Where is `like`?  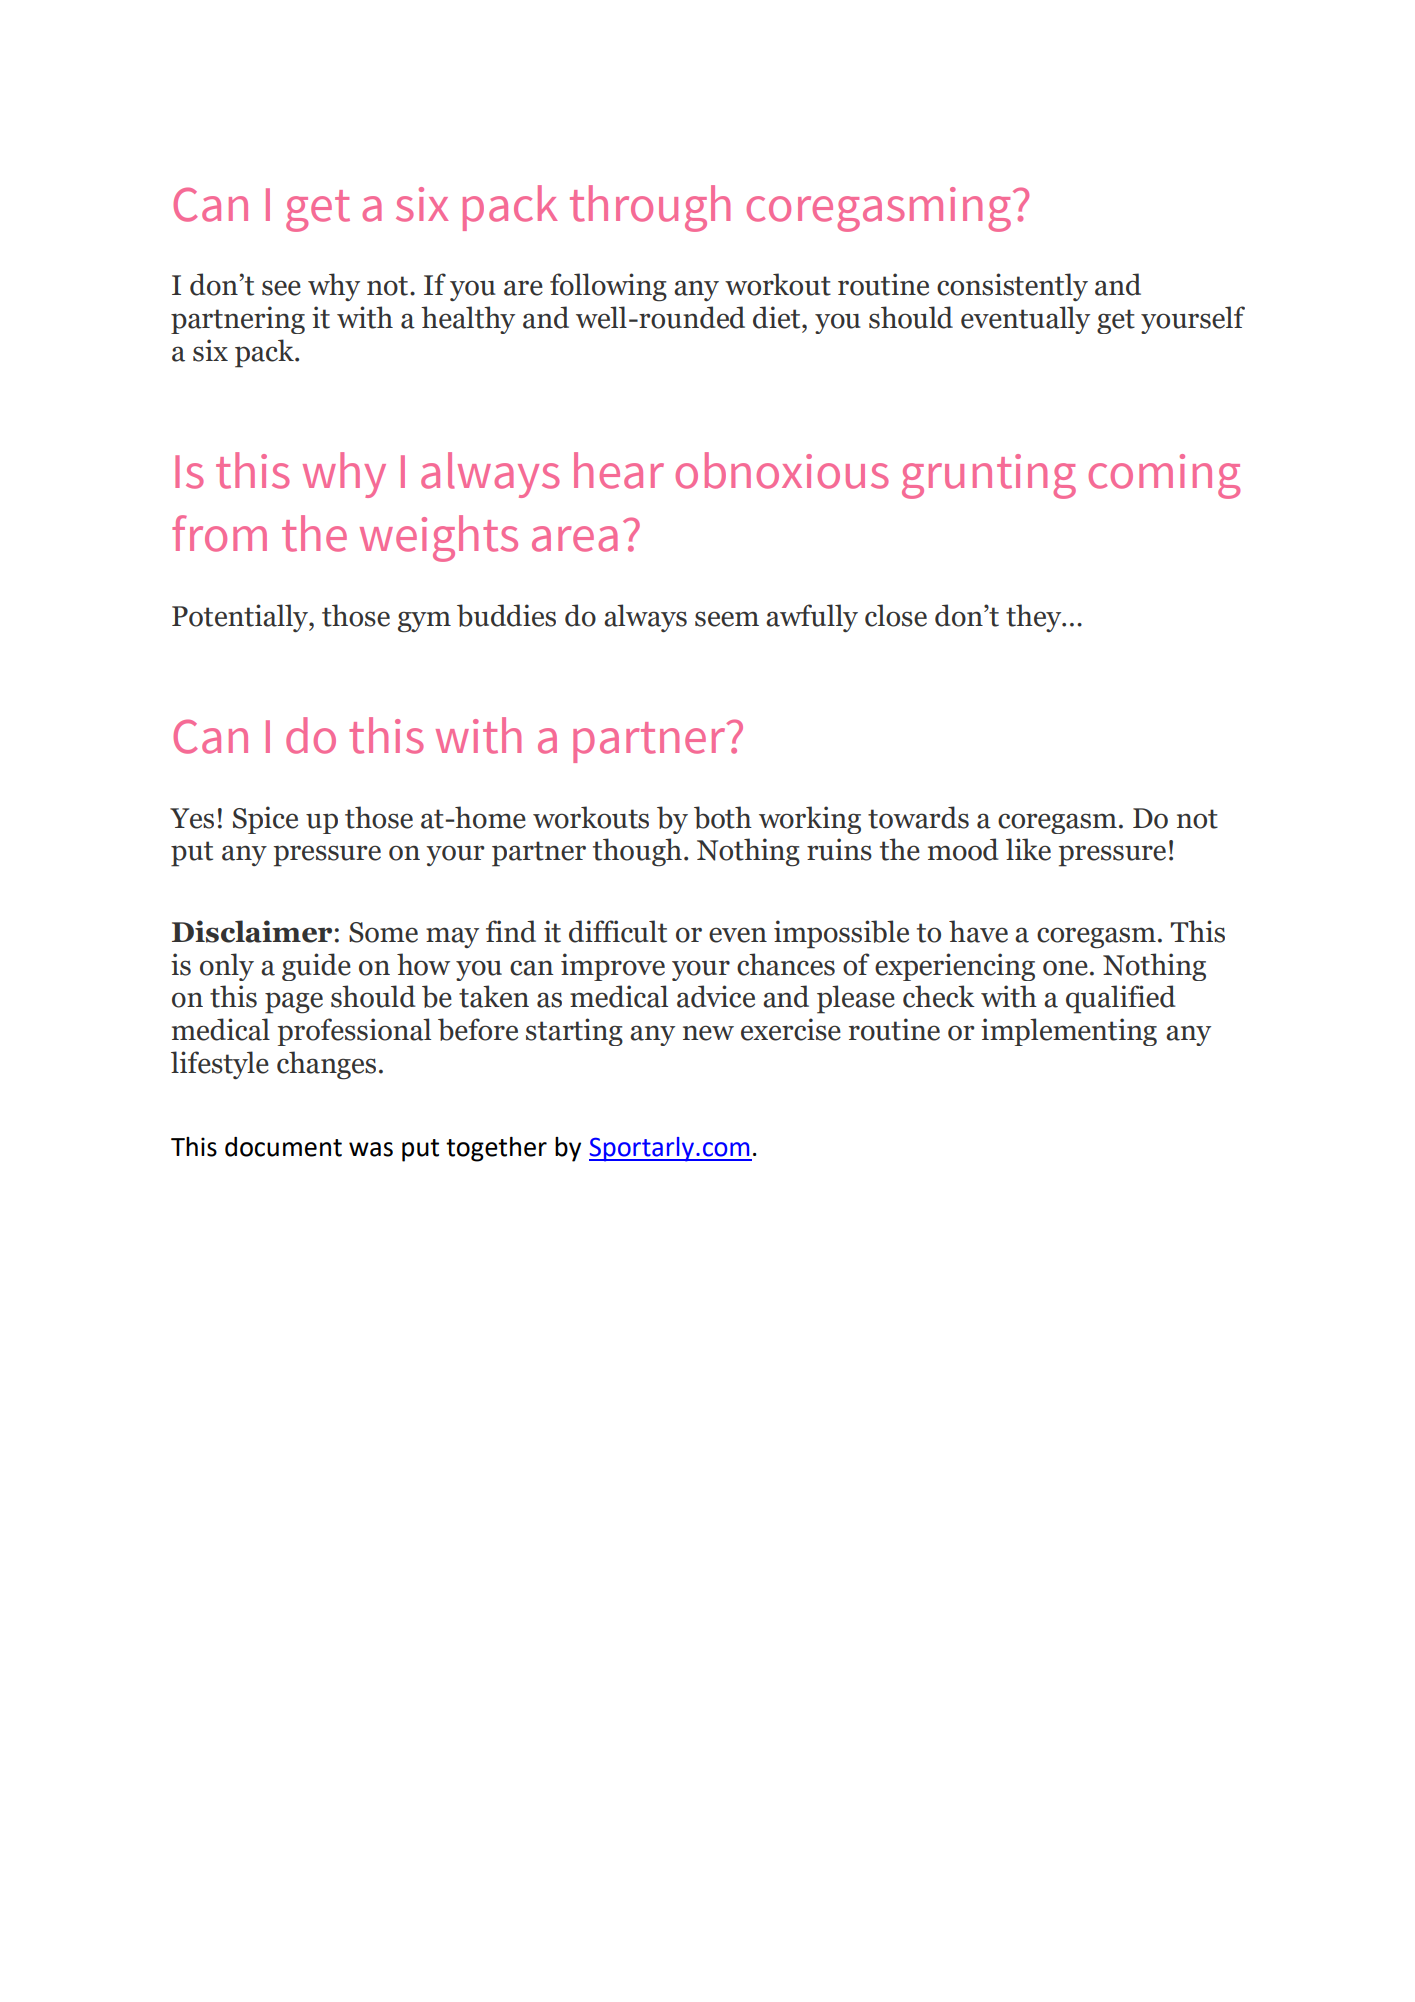
like is located at coordinates (1028, 849).
